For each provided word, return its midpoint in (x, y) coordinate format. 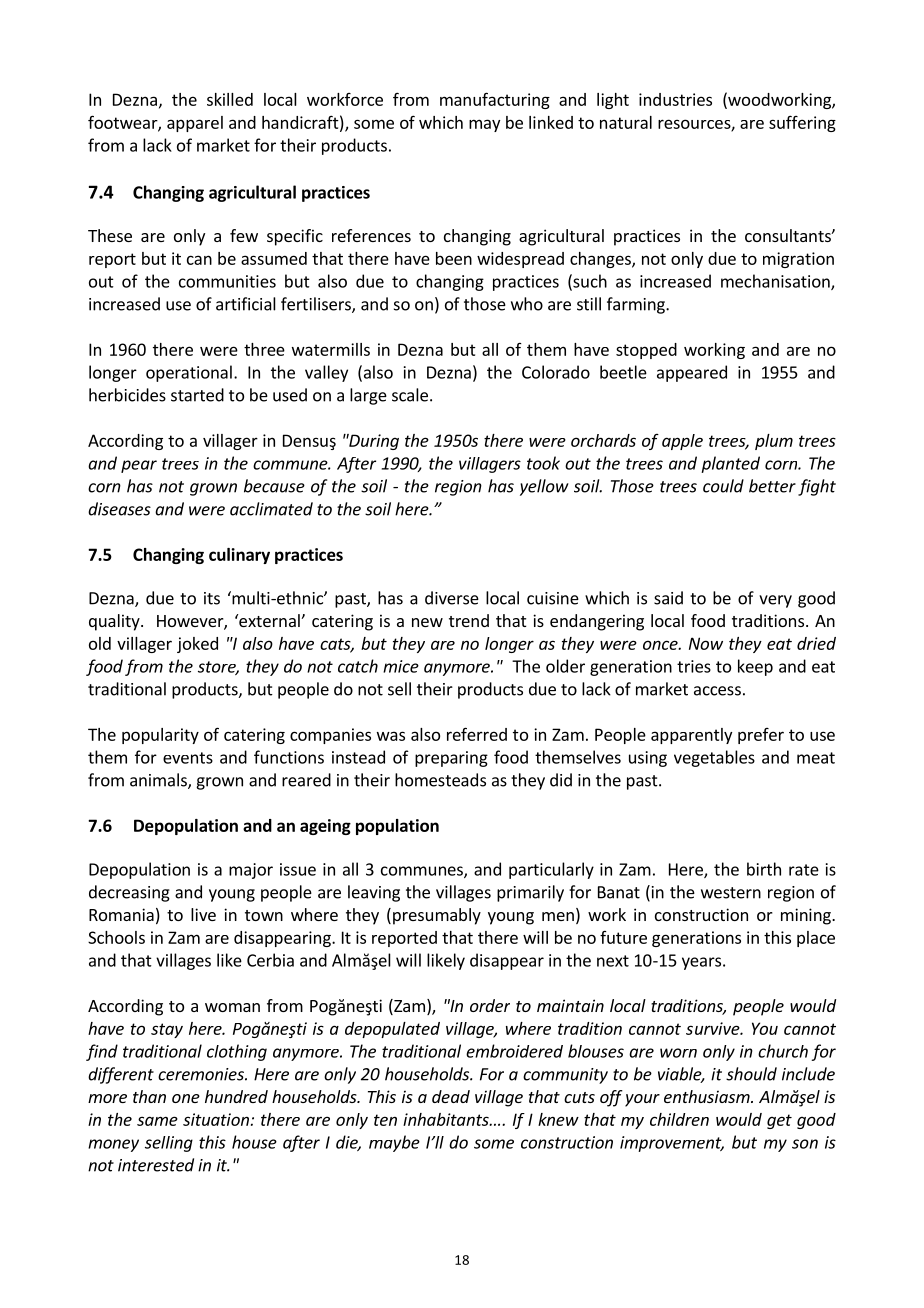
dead (451, 1096)
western (731, 893)
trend (469, 620)
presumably (437, 916)
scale (410, 395)
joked (197, 645)
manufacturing (495, 100)
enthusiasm (708, 1096)
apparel (195, 124)
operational (189, 373)
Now (706, 643)
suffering (802, 123)
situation (216, 1119)
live (203, 914)
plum (774, 442)
